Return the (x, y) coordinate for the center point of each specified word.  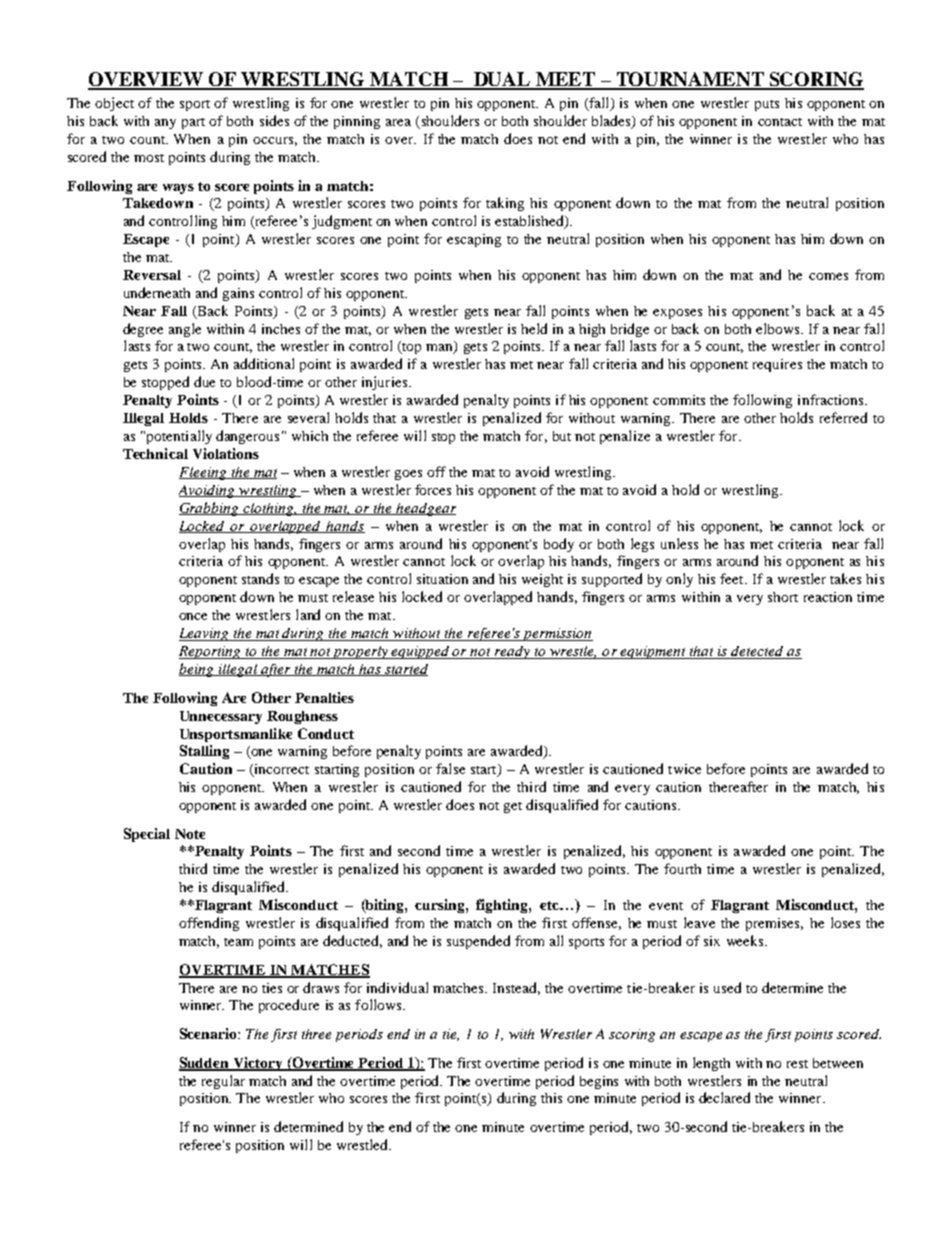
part (193, 123)
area (398, 122)
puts (767, 105)
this (551, 1098)
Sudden (205, 1063)
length (711, 1064)
